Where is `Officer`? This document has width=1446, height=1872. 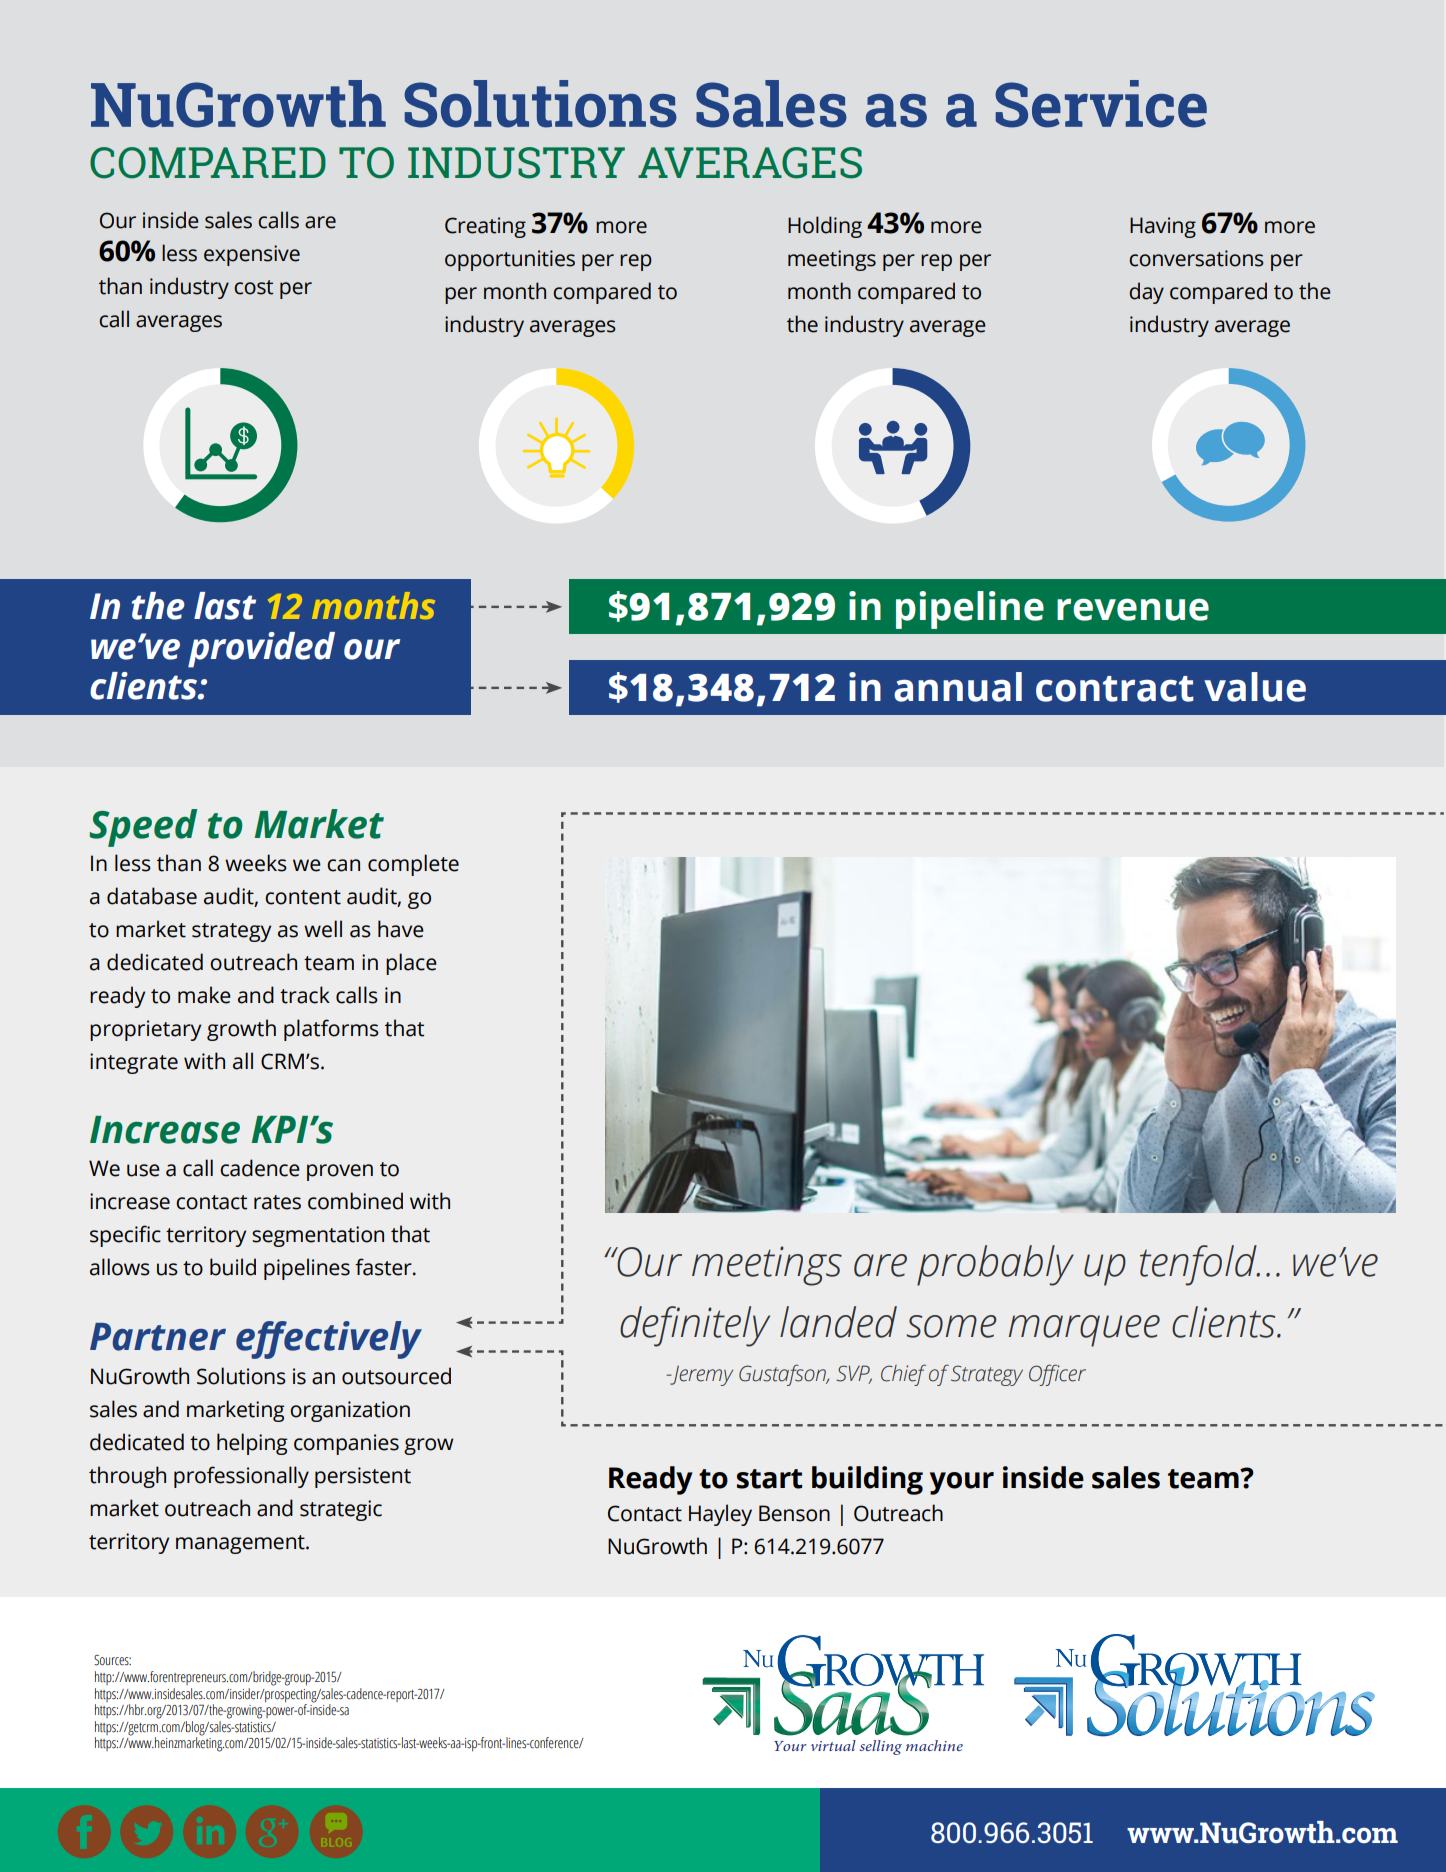 Officer is located at coordinates (1057, 1375).
